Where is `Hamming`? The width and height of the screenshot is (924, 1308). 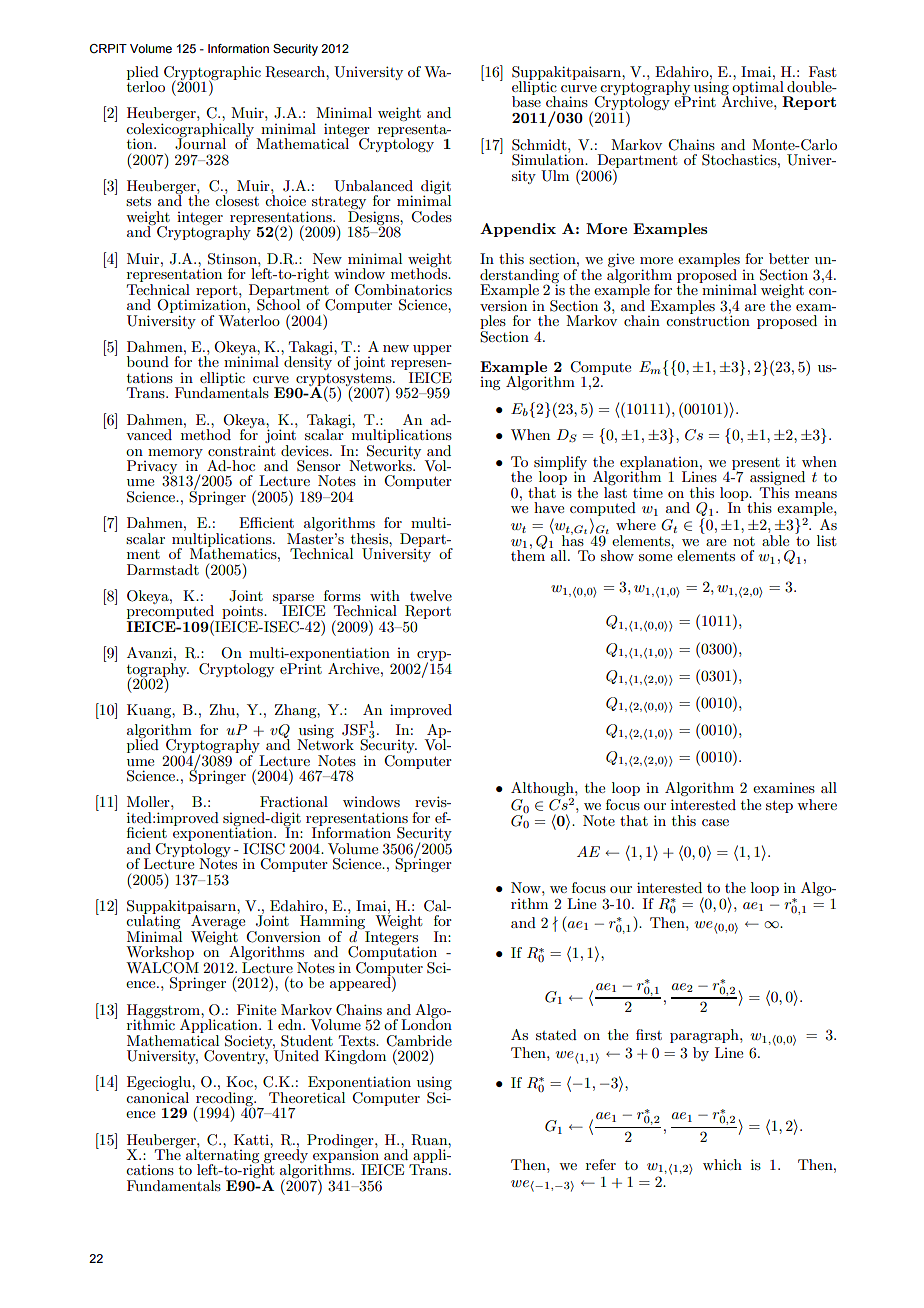
Hamming is located at coordinates (334, 922).
